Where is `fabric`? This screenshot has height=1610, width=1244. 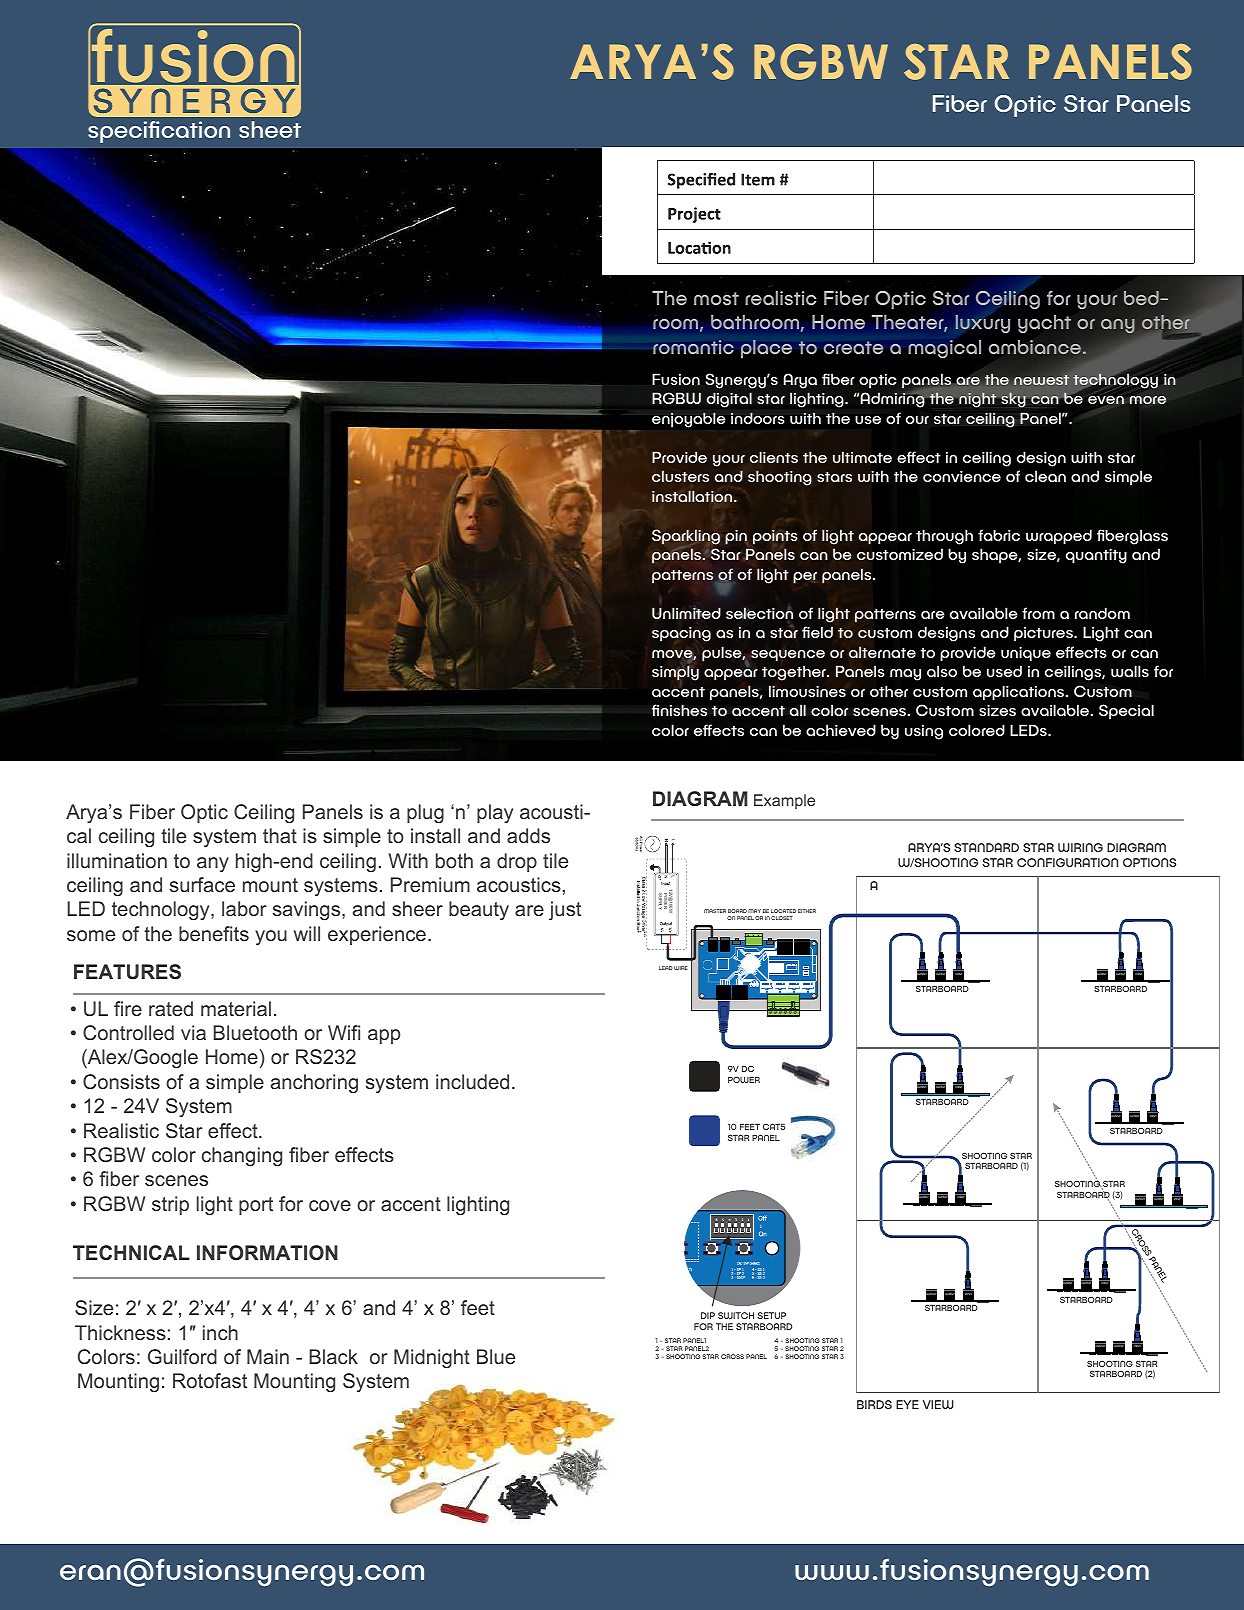
fabric is located at coordinates (999, 535).
